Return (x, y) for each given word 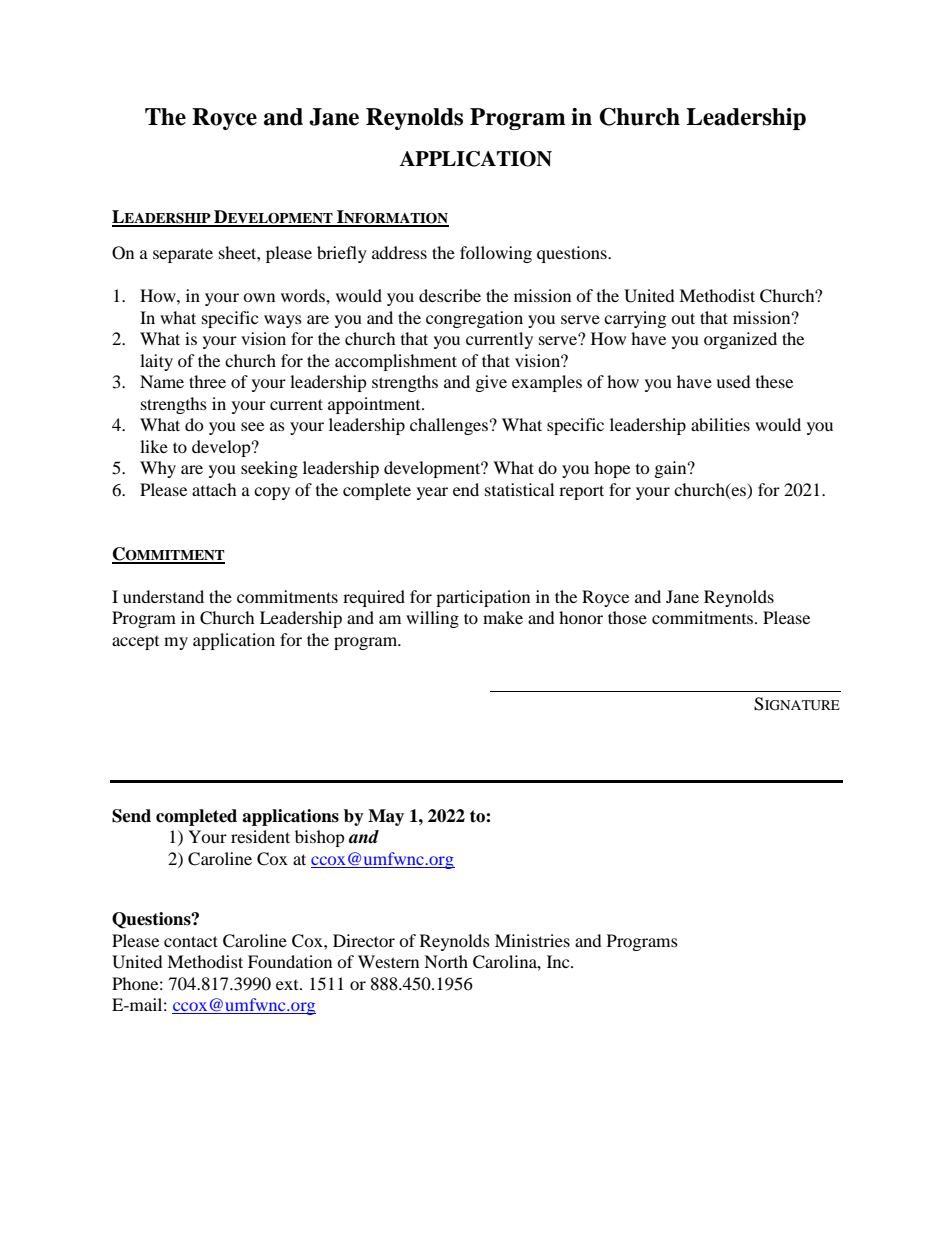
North (446, 961)
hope (612, 469)
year (432, 493)
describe (450, 295)
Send (131, 816)
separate (183, 255)
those (627, 617)
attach (214, 489)
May (386, 817)
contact (191, 941)
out (683, 318)
